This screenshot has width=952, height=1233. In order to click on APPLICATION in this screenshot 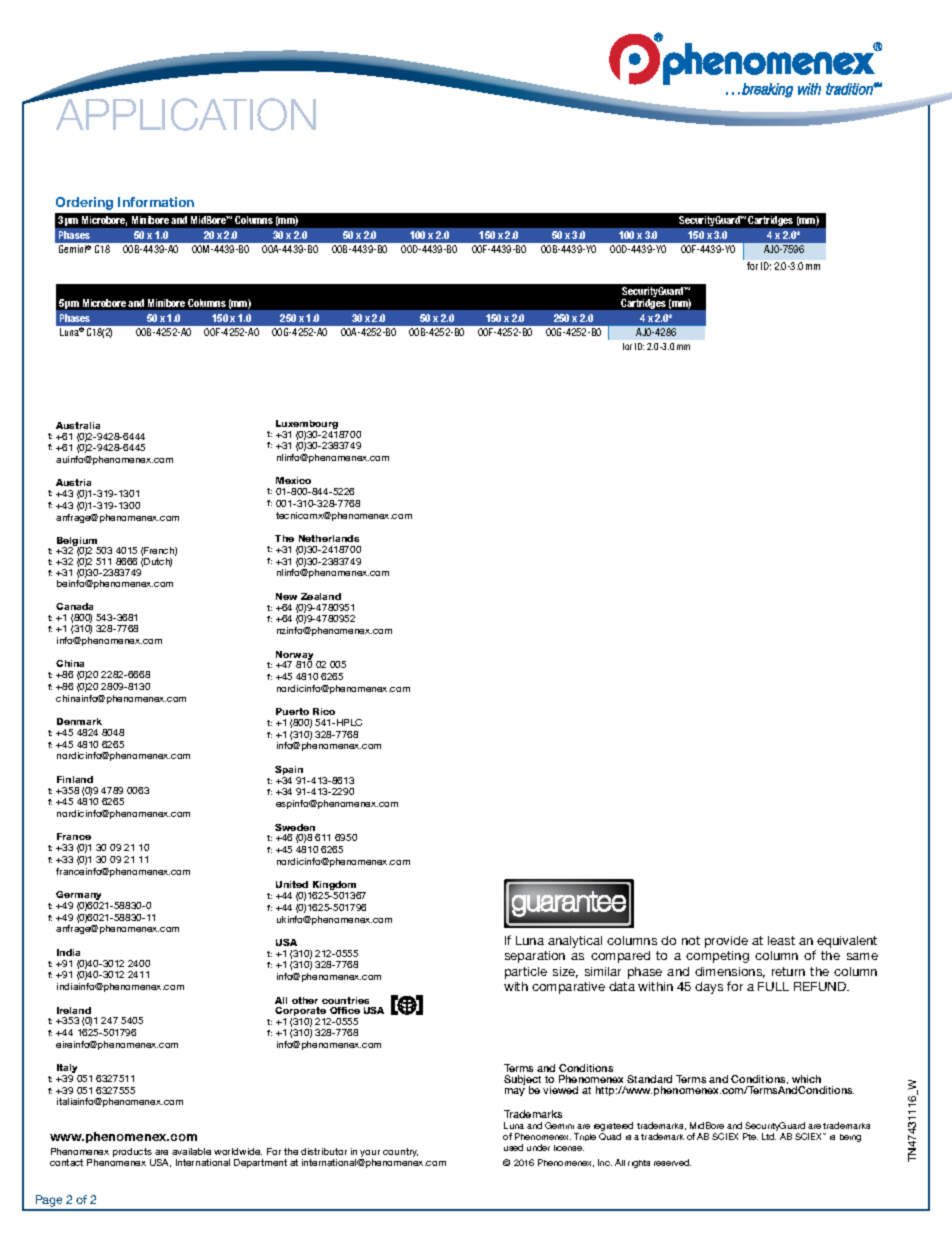, I will do `click(186, 114)`.
